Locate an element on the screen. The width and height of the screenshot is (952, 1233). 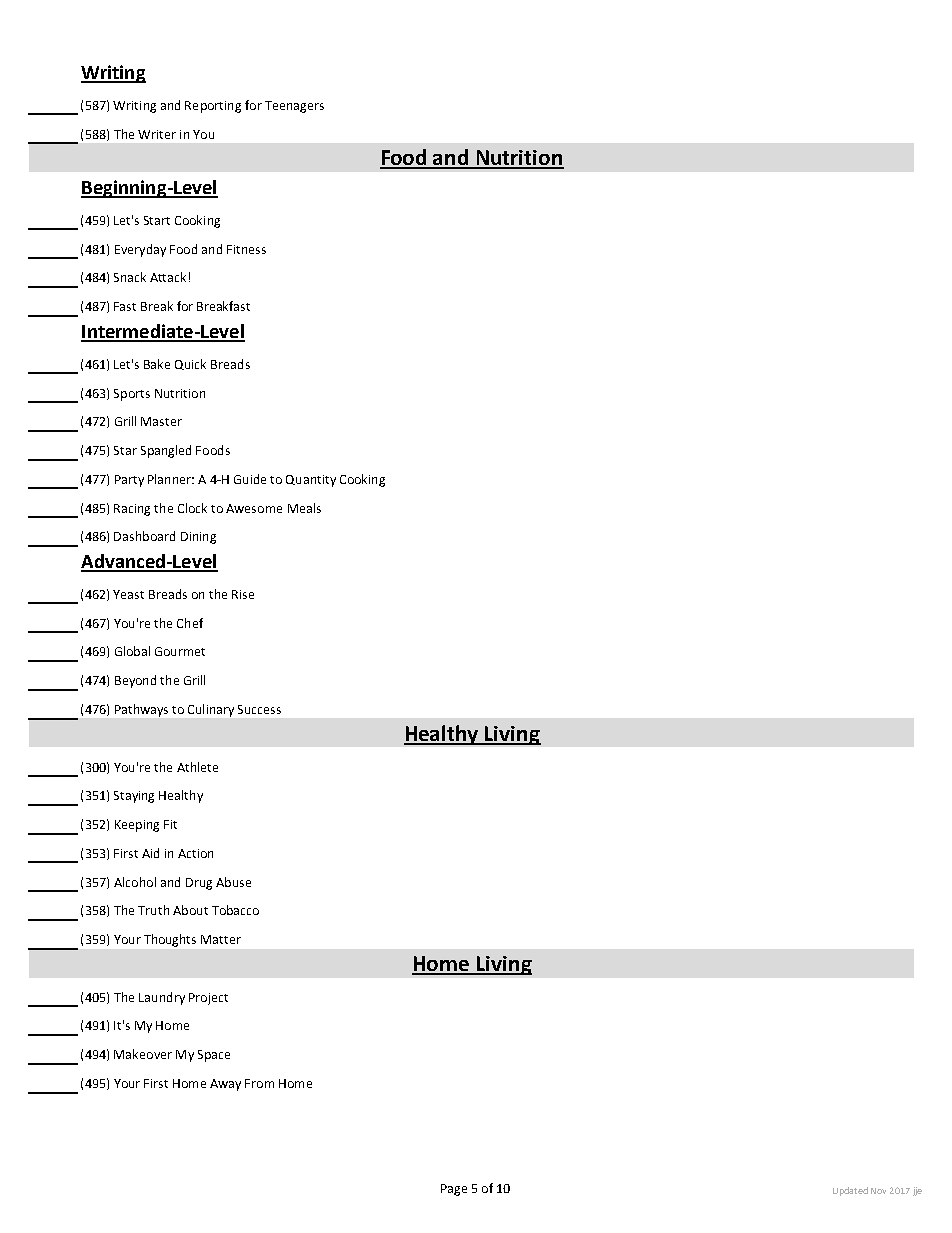
Reporting is located at coordinates (213, 107).
